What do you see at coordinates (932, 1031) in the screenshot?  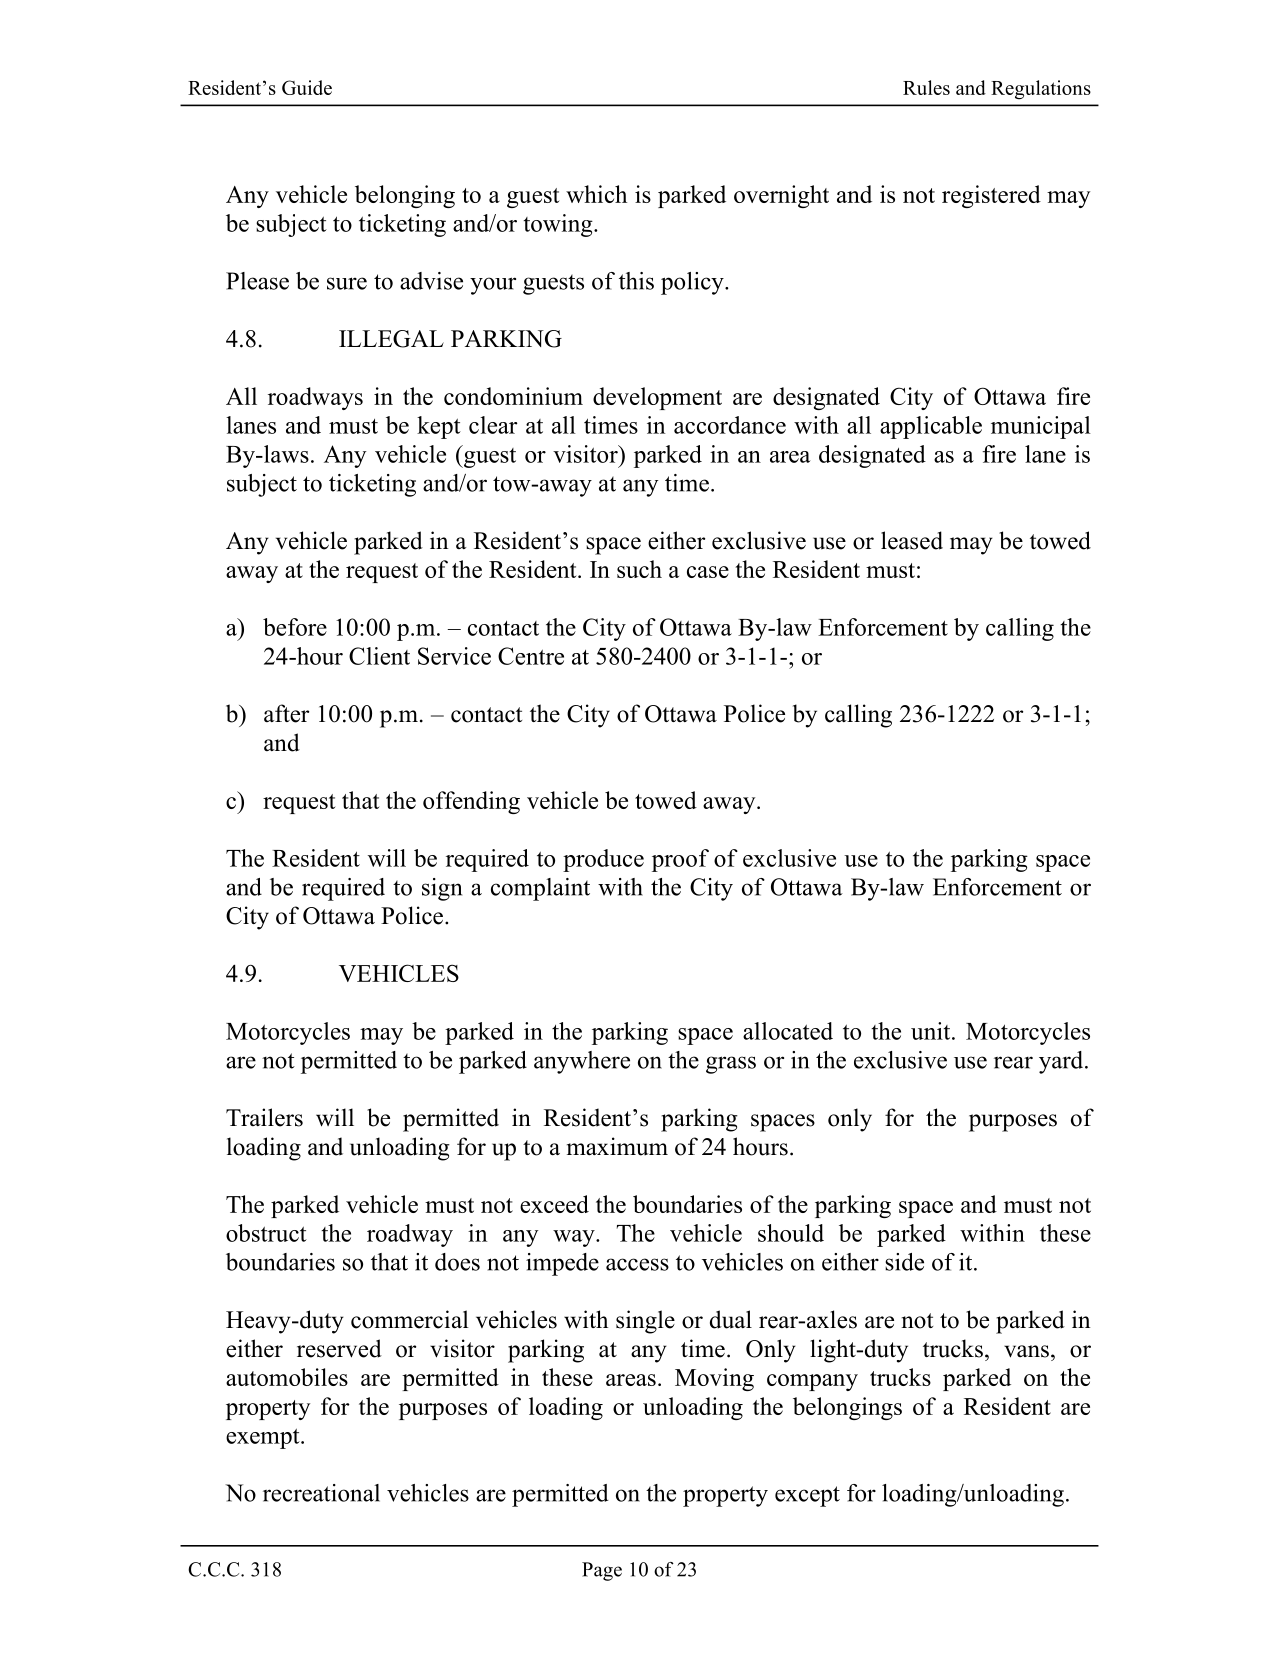 I see `unit` at bounding box center [932, 1031].
